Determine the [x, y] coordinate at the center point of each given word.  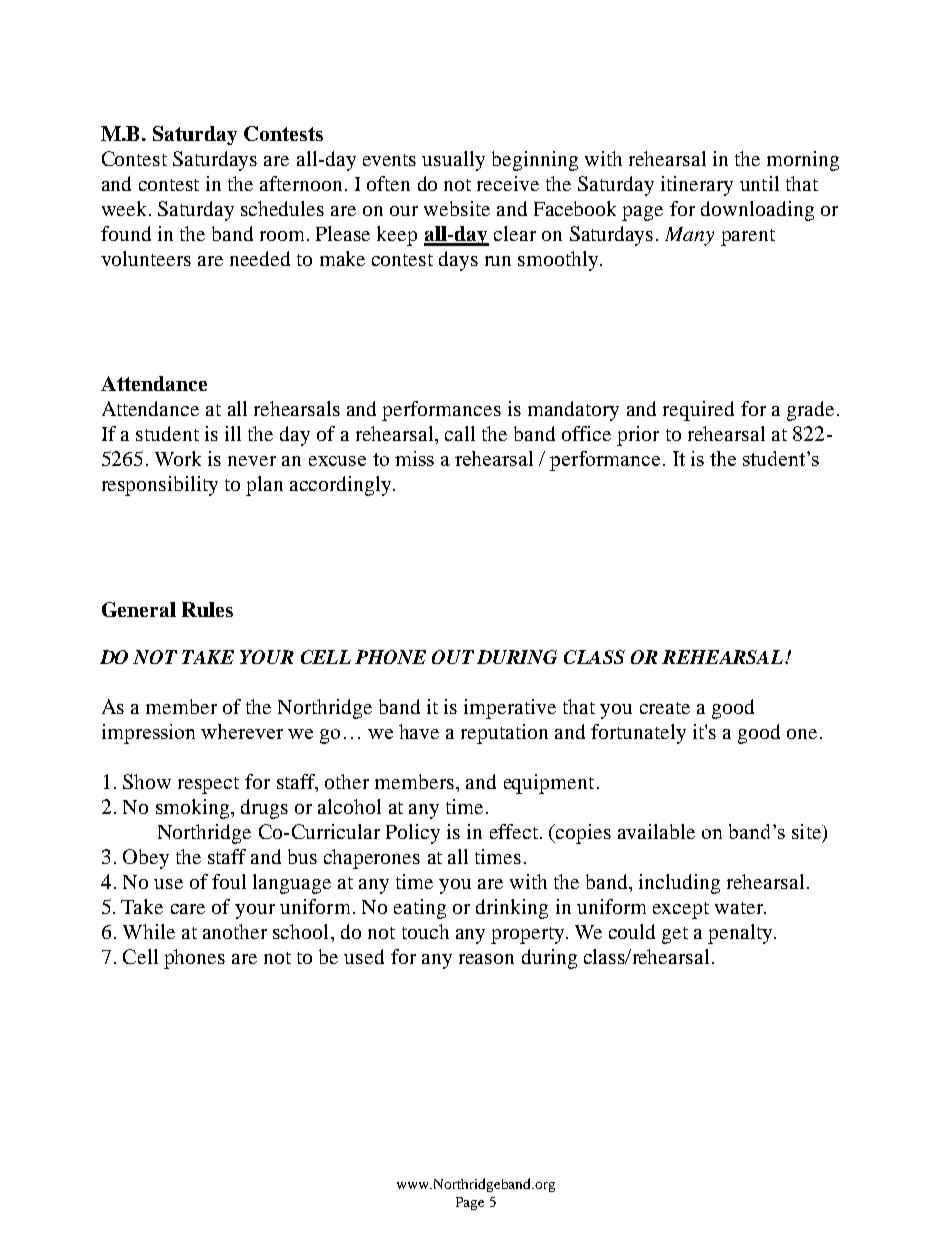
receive [508, 183]
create [665, 708]
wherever [242, 731]
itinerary [697, 186]
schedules [282, 208]
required [698, 411]
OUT [453, 657]
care [188, 909]
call [460, 433]
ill [233, 433]
